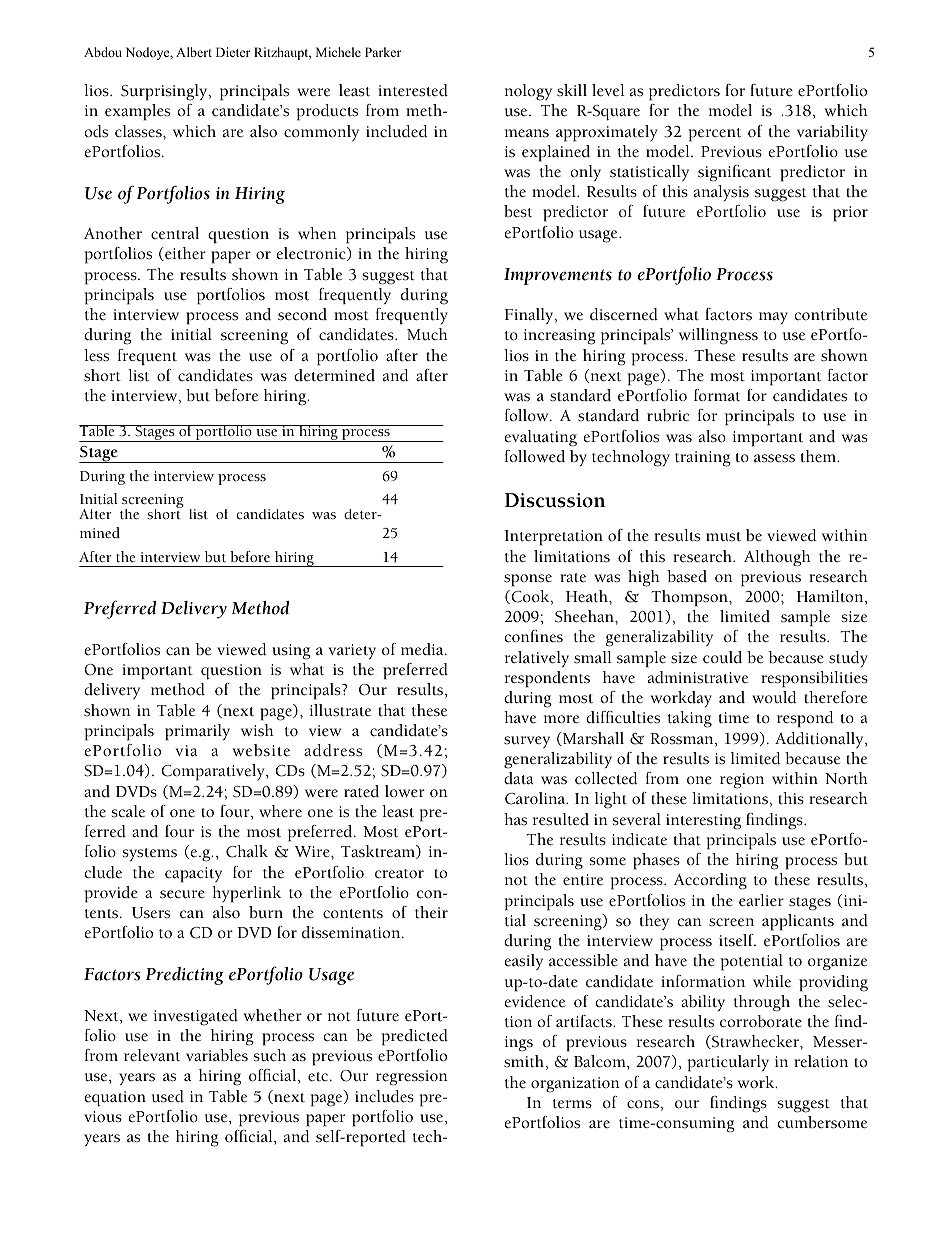  Describe the element at coordinates (165, 92) in the screenshot. I see `Surprisingly` at that location.
